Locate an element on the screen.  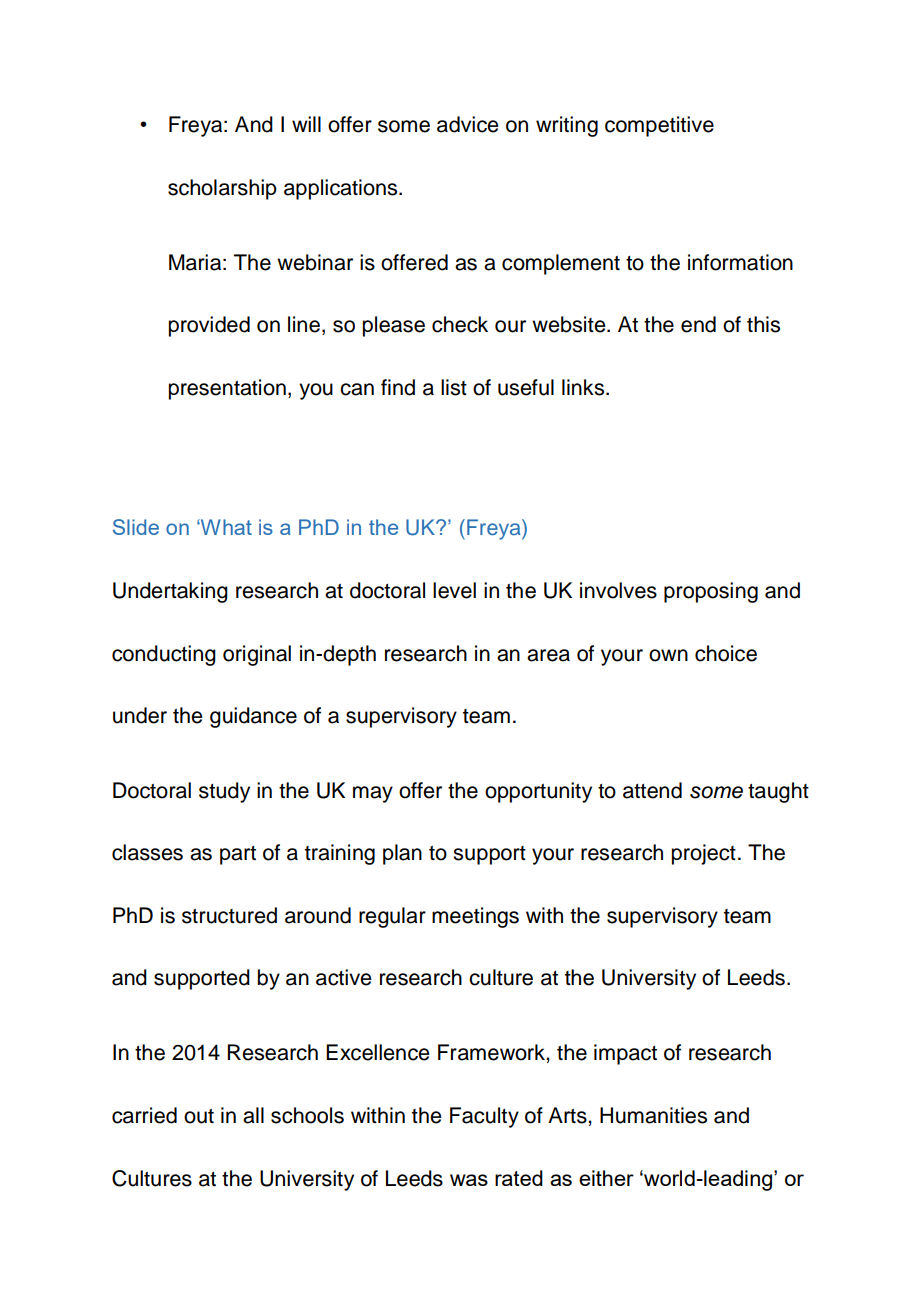
plan is located at coordinates (402, 854).
